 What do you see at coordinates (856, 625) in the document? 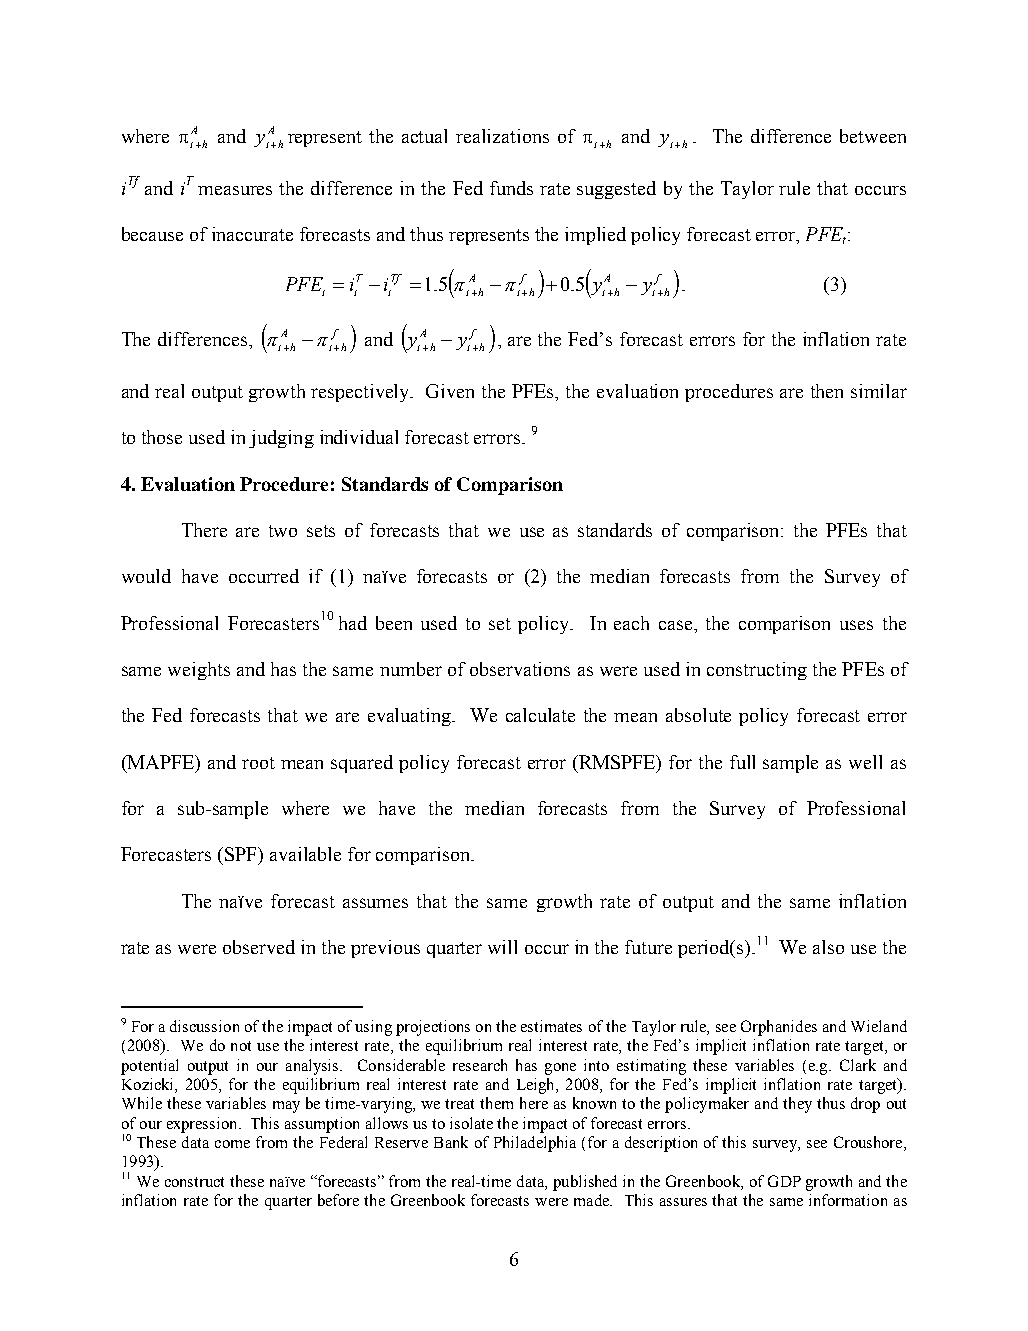
I see `uses` at bounding box center [856, 625].
